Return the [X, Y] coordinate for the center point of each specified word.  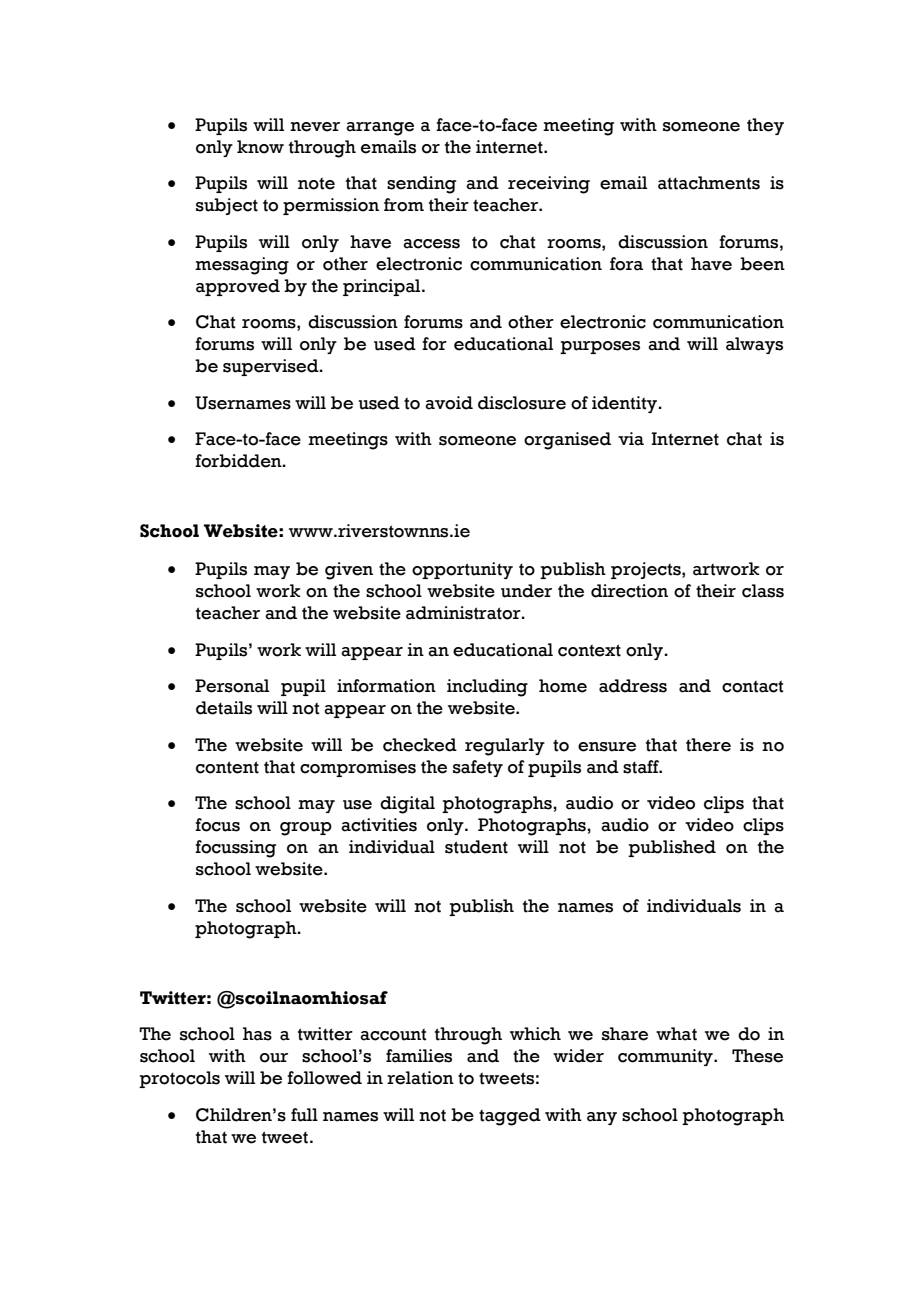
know [260, 147]
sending [421, 185]
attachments [709, 183]
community [666, 1057]
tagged [510, 1117]
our [274, 1058]
